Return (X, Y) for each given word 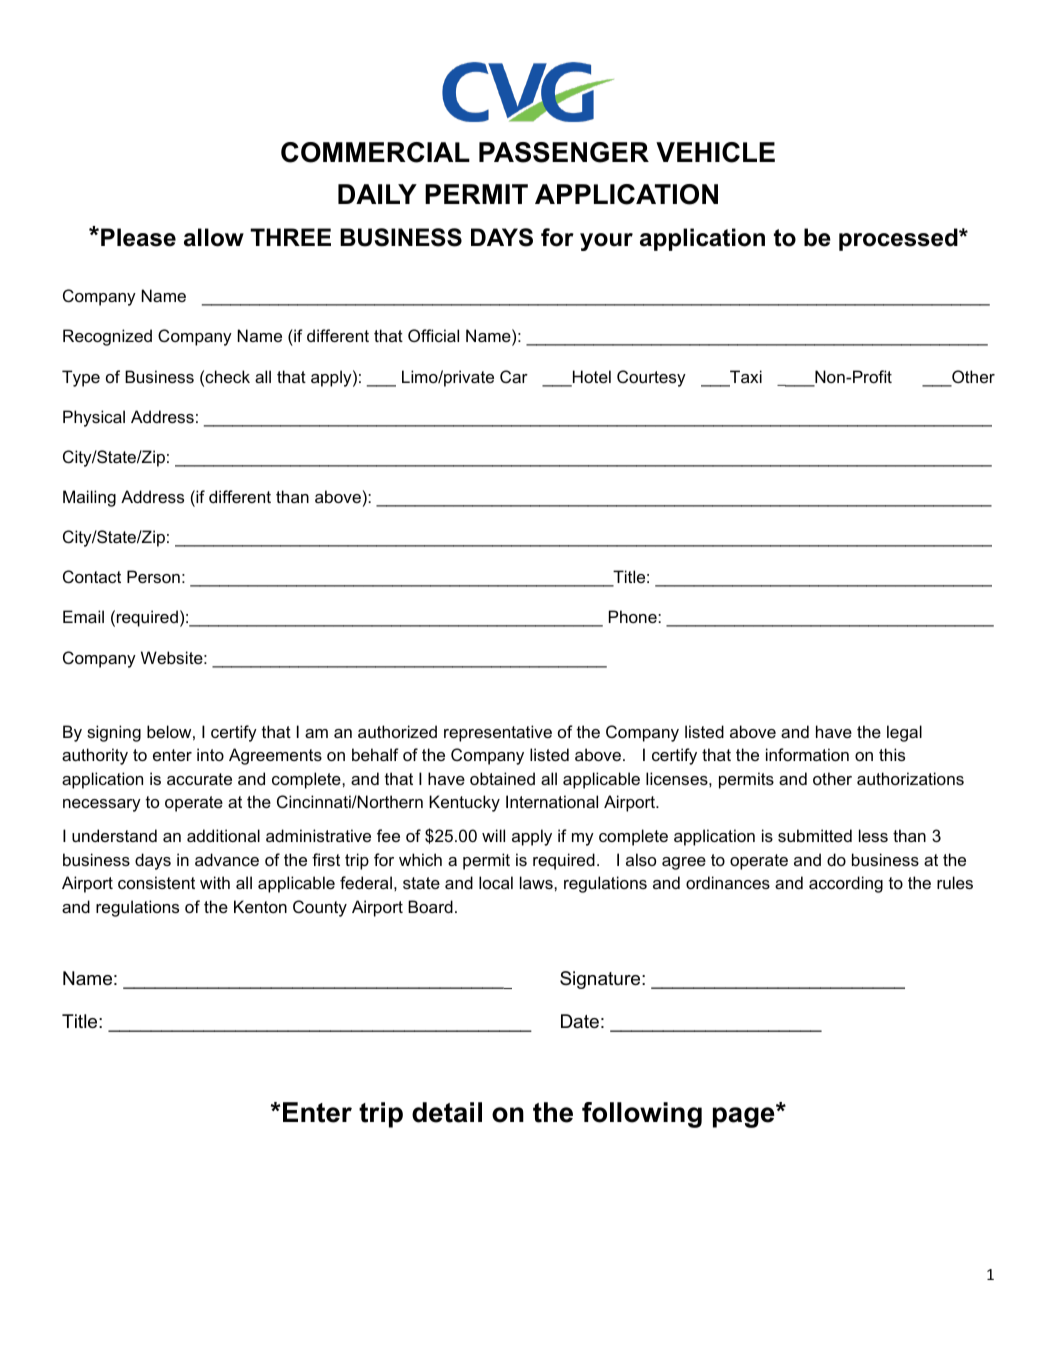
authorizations (910, 778)
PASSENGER (564, 152)
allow (214, 237)
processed (899, 239)
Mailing (89, 498)
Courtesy (651, 378)
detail (447, 1112)
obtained (502, 778)
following (642, 1115)
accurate (199, 779)
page (745, 1116)
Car (514, 376)
